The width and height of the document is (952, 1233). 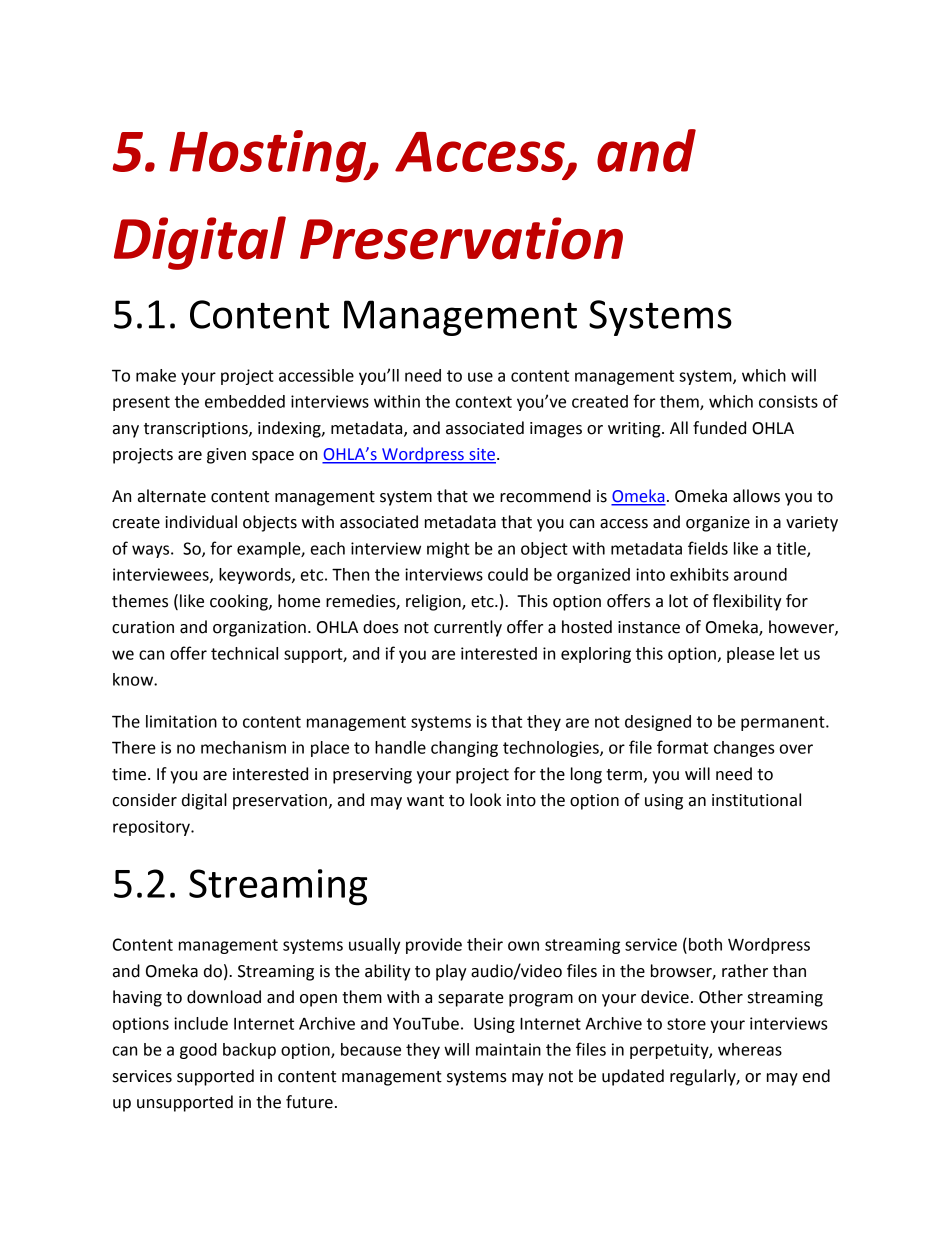 I want to click on their, so click(x=485, y=944).
